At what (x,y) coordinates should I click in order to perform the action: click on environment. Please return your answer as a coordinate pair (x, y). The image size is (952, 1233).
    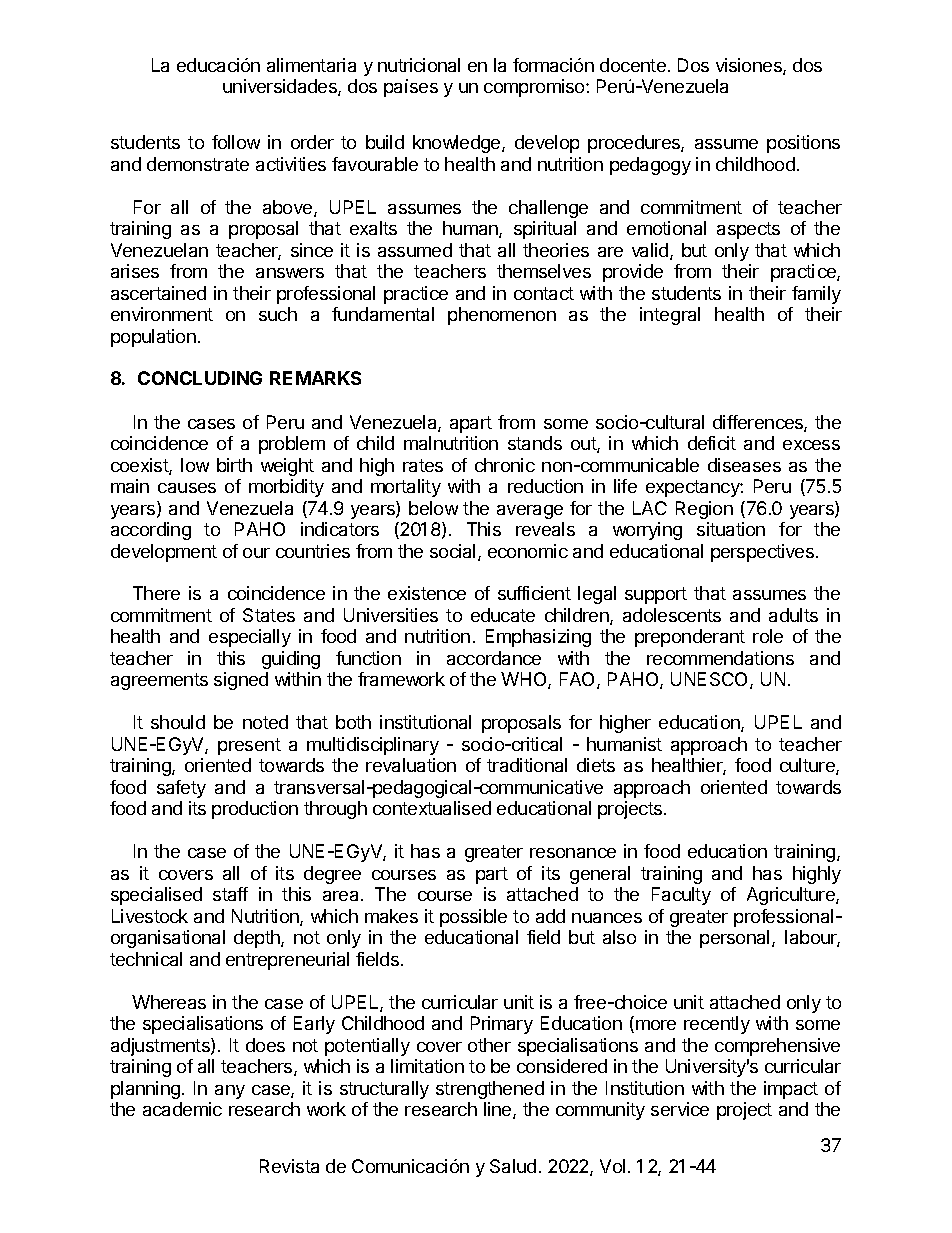
    Looking at the image, I should click on (162, 314).
